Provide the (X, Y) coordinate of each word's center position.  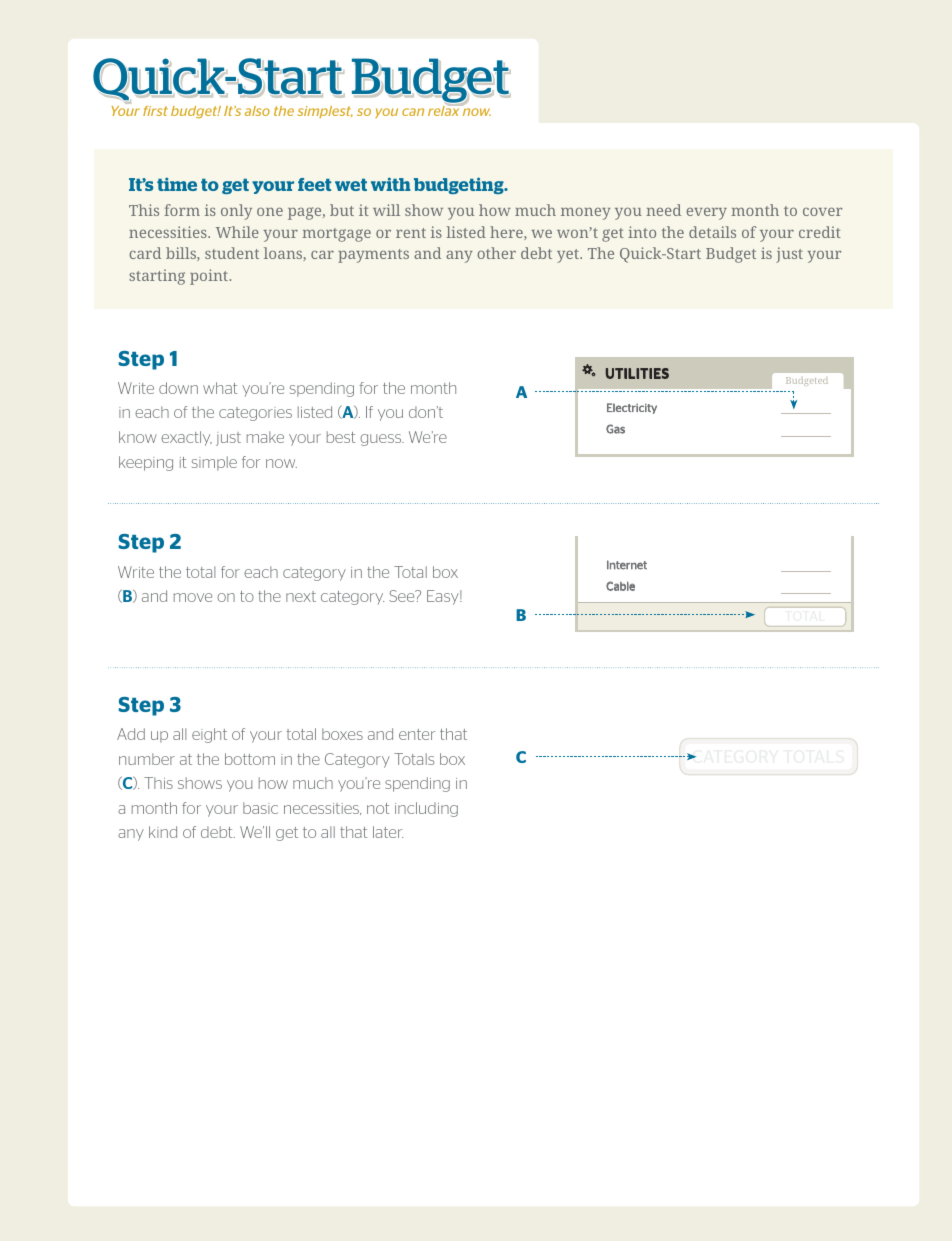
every (707, 214)
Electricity (632, 408)
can (413, 112)
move (193, 597)
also (257, 111)
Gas (615, 429)
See (403, 596)
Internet (627, 565)
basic (260, 808)
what (220, 388)
